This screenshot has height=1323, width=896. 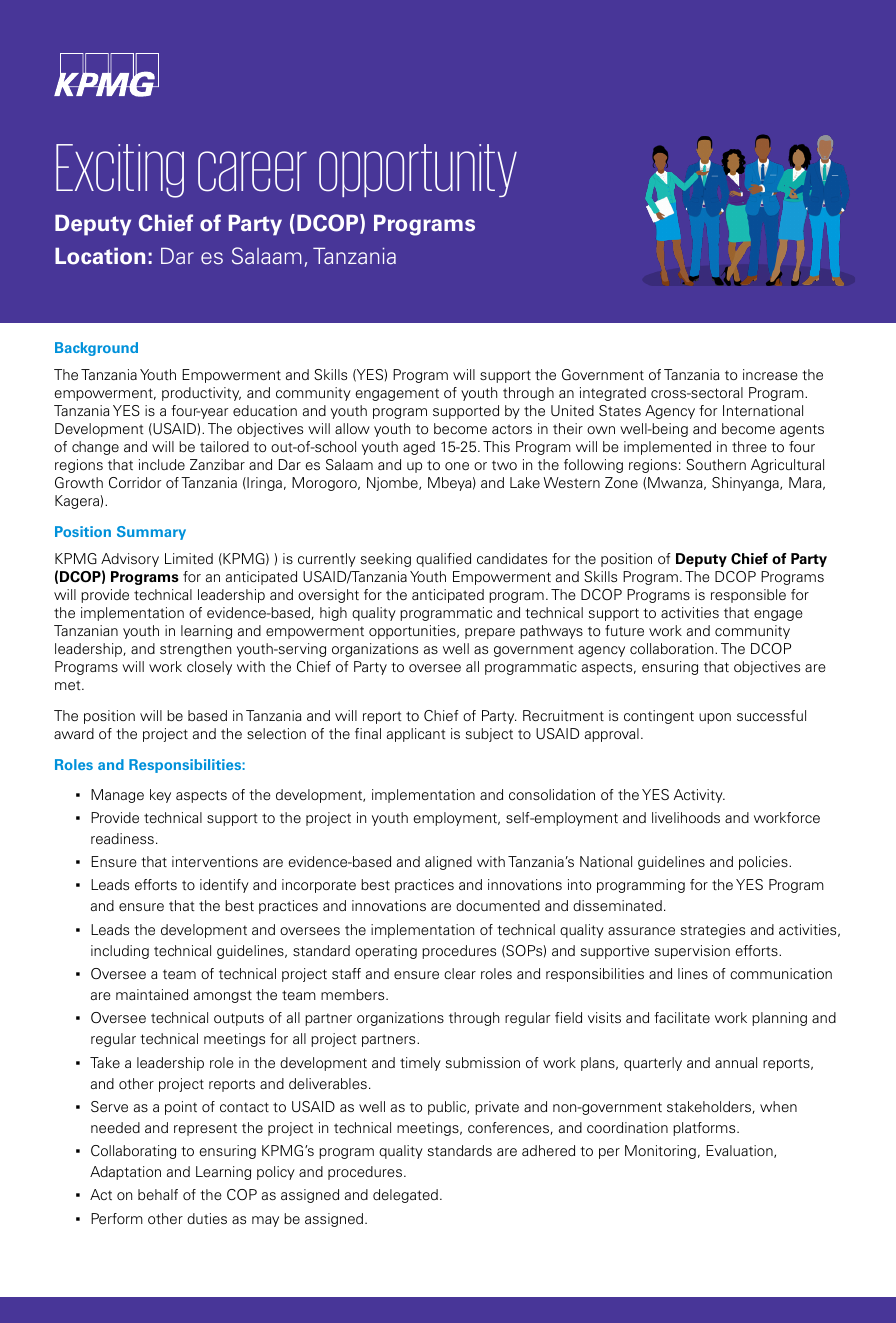 I want to click on closely, so click(x=209, y=668).
